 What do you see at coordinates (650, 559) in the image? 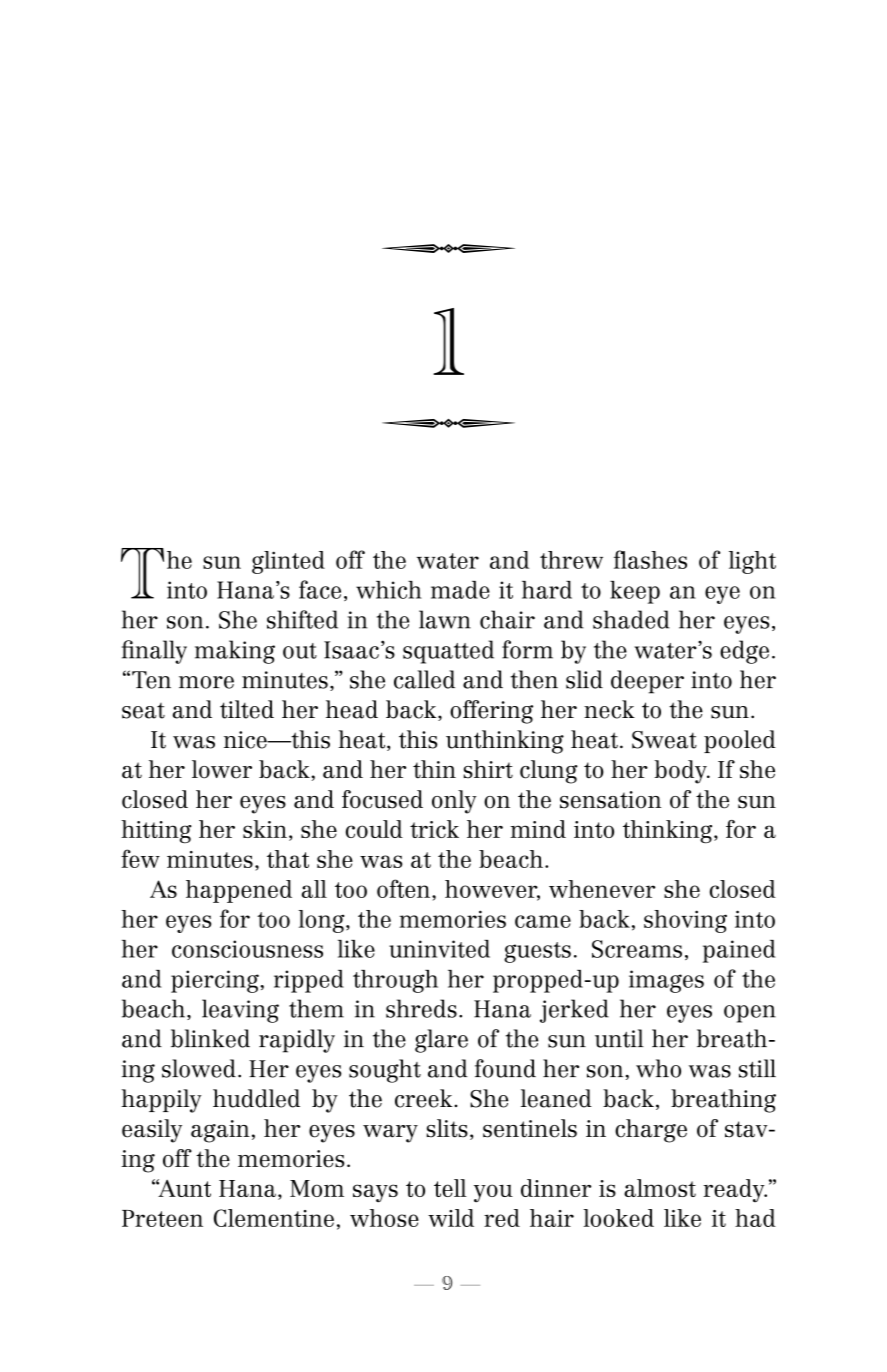
I see `flashes` at bounding box center [650, 559].
